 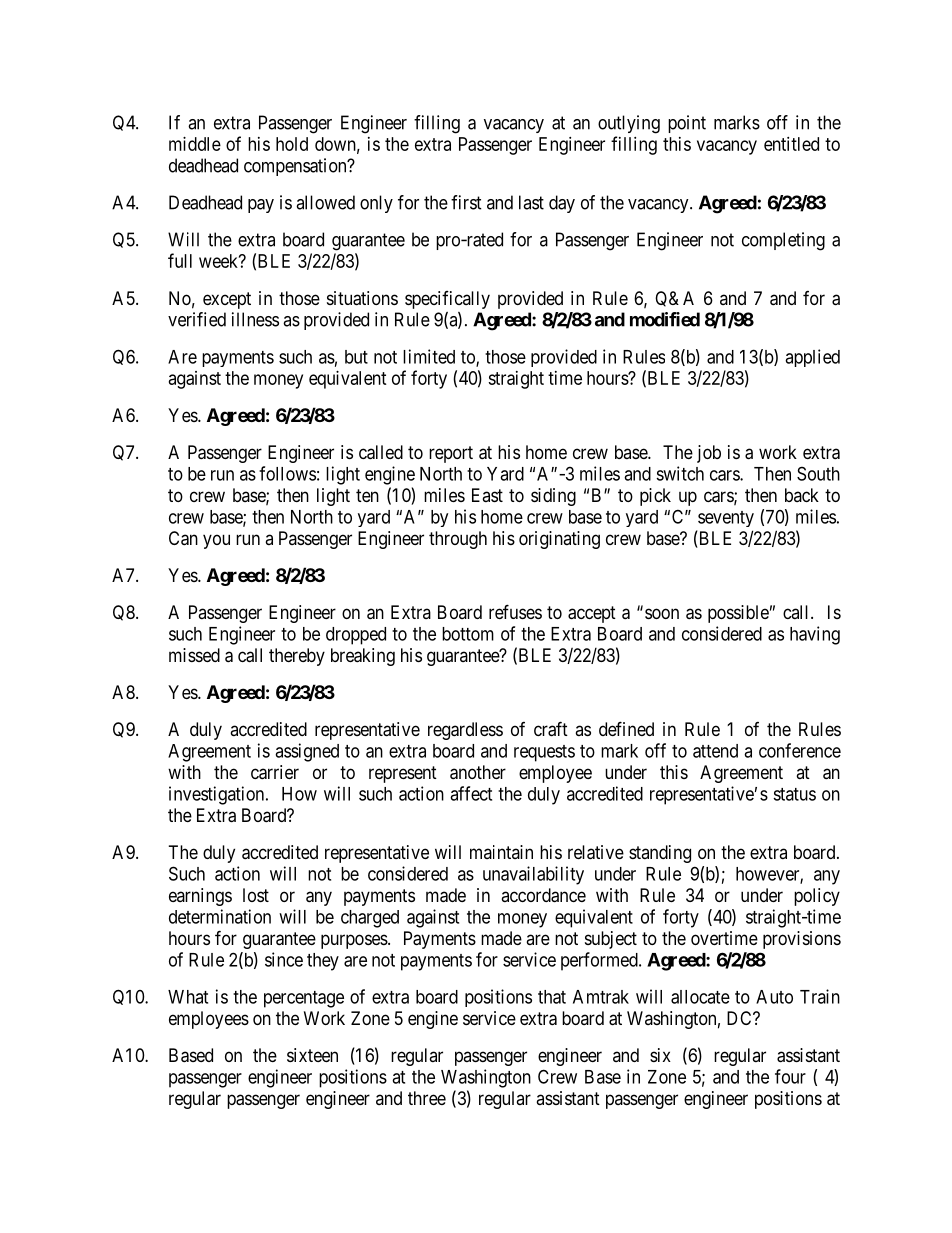 What do you see at coordinates (515, 611) in the screenshot?
I see `refuses` at bounding box center [515, 611].
